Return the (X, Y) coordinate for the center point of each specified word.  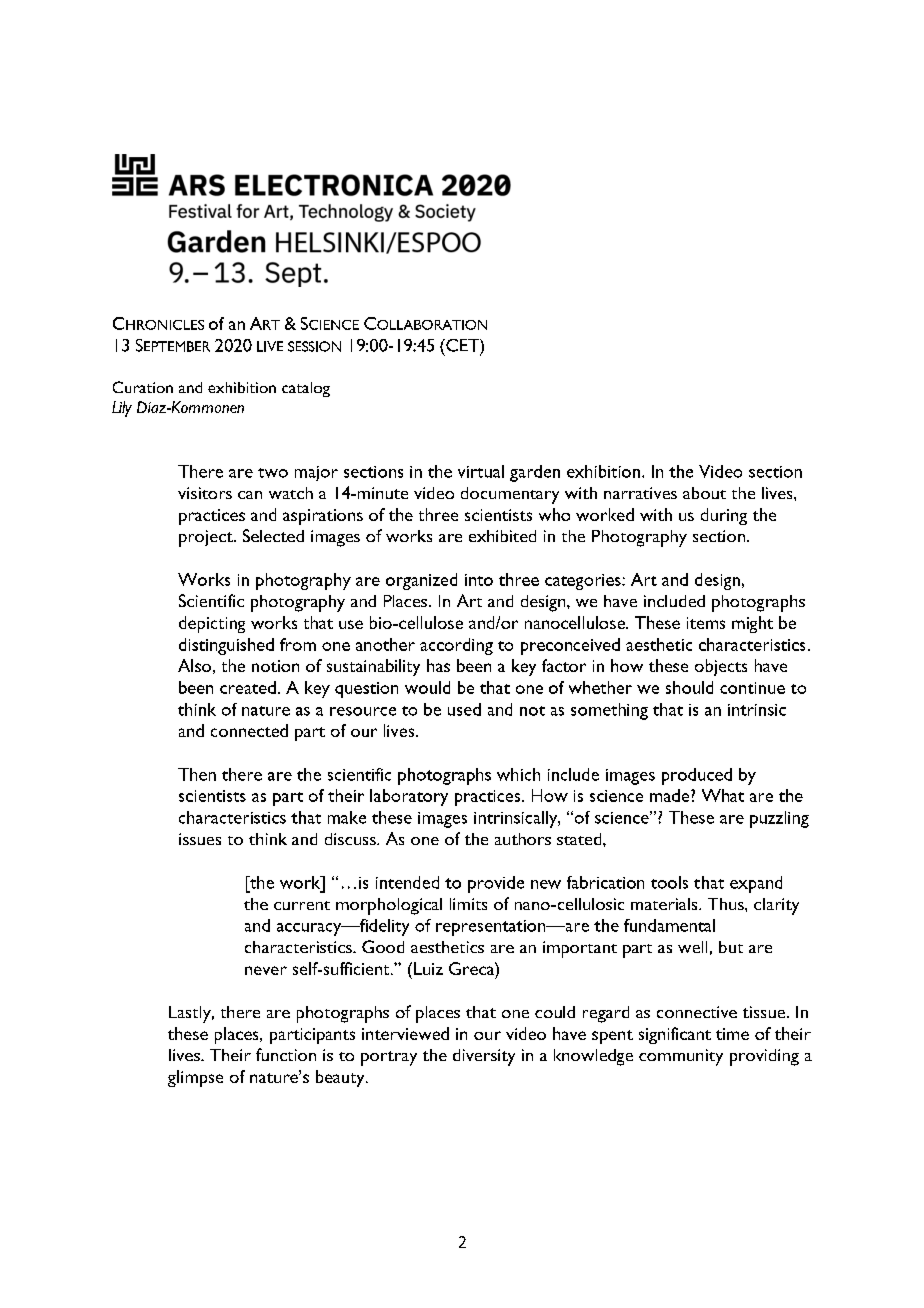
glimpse (195, 1078)
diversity (484, 1057)
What (723, 795)
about (704, 493)
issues (200, 839)
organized (421, 581)
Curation (143, 387)
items (706, 623)
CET (462, 345)
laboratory (409, 797)
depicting (212, 624)
